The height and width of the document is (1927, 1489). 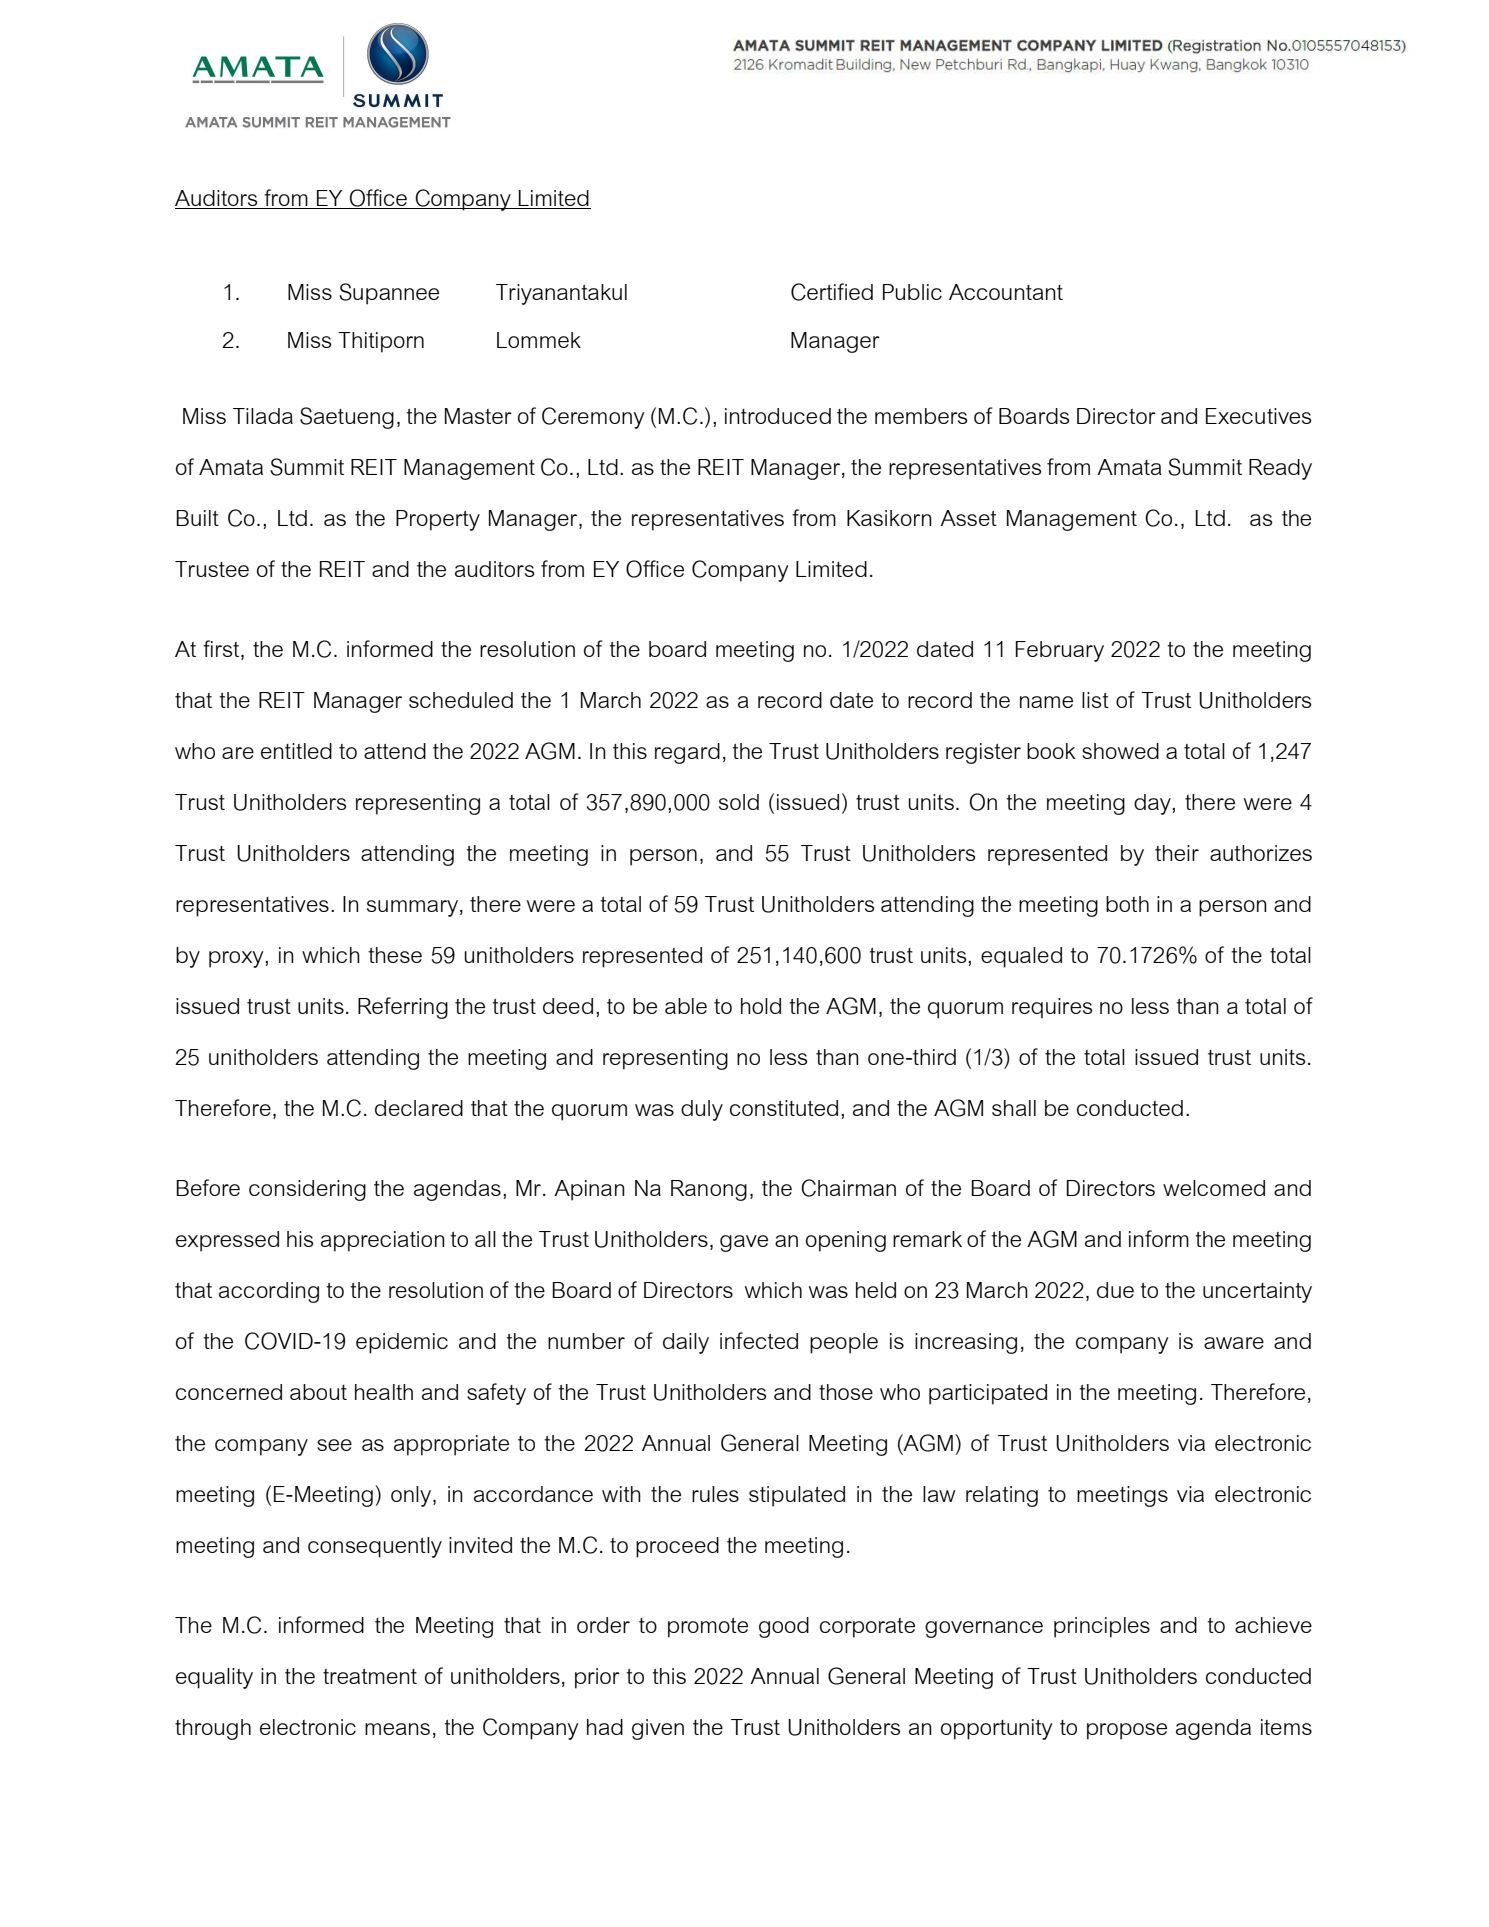 What do you see at coordinates (222, 650) in the document?
I see `first` at bounding box center [222, 650].
